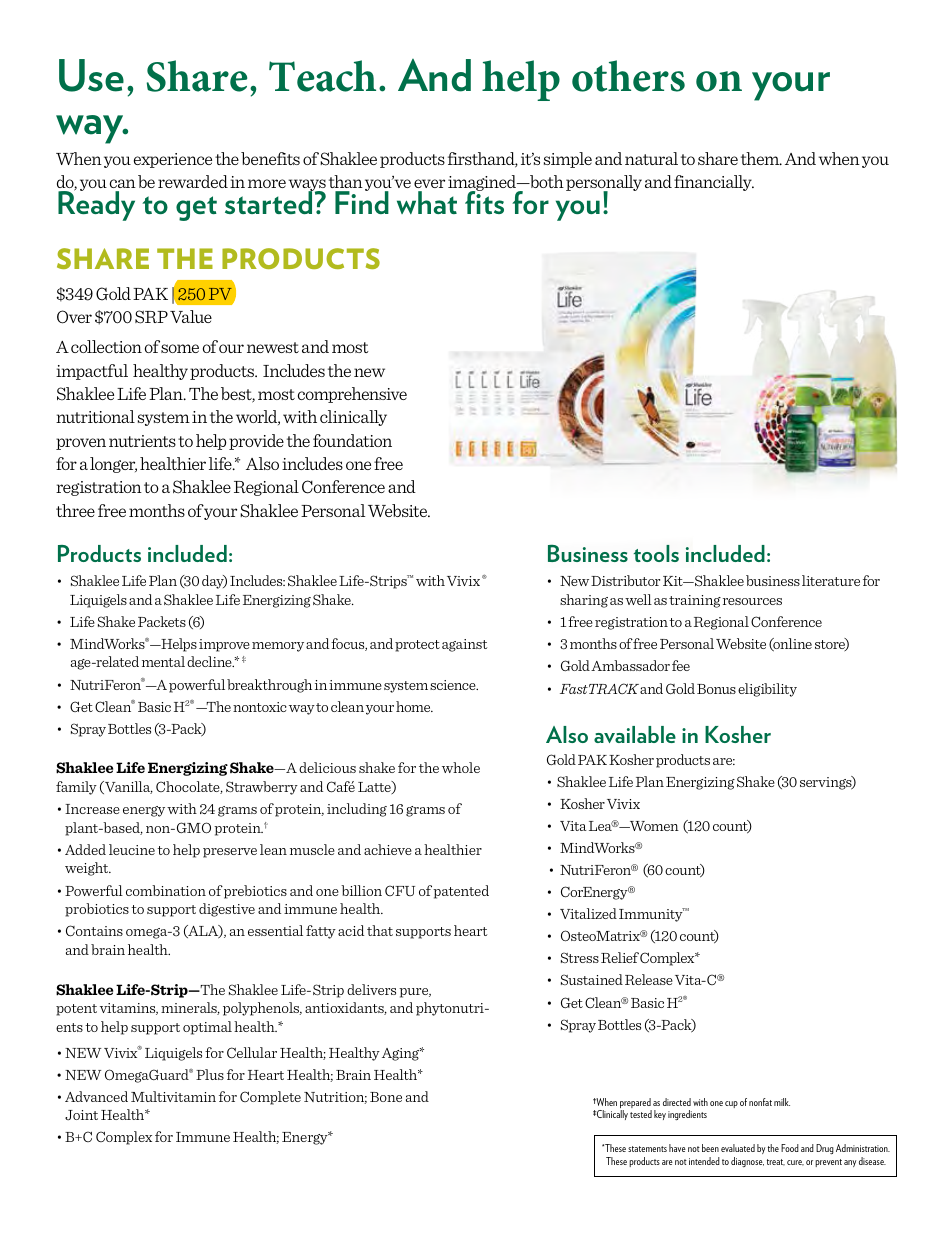 This screenshot has width=952, height=1233. I want to click on experience, so click(173, 160).
